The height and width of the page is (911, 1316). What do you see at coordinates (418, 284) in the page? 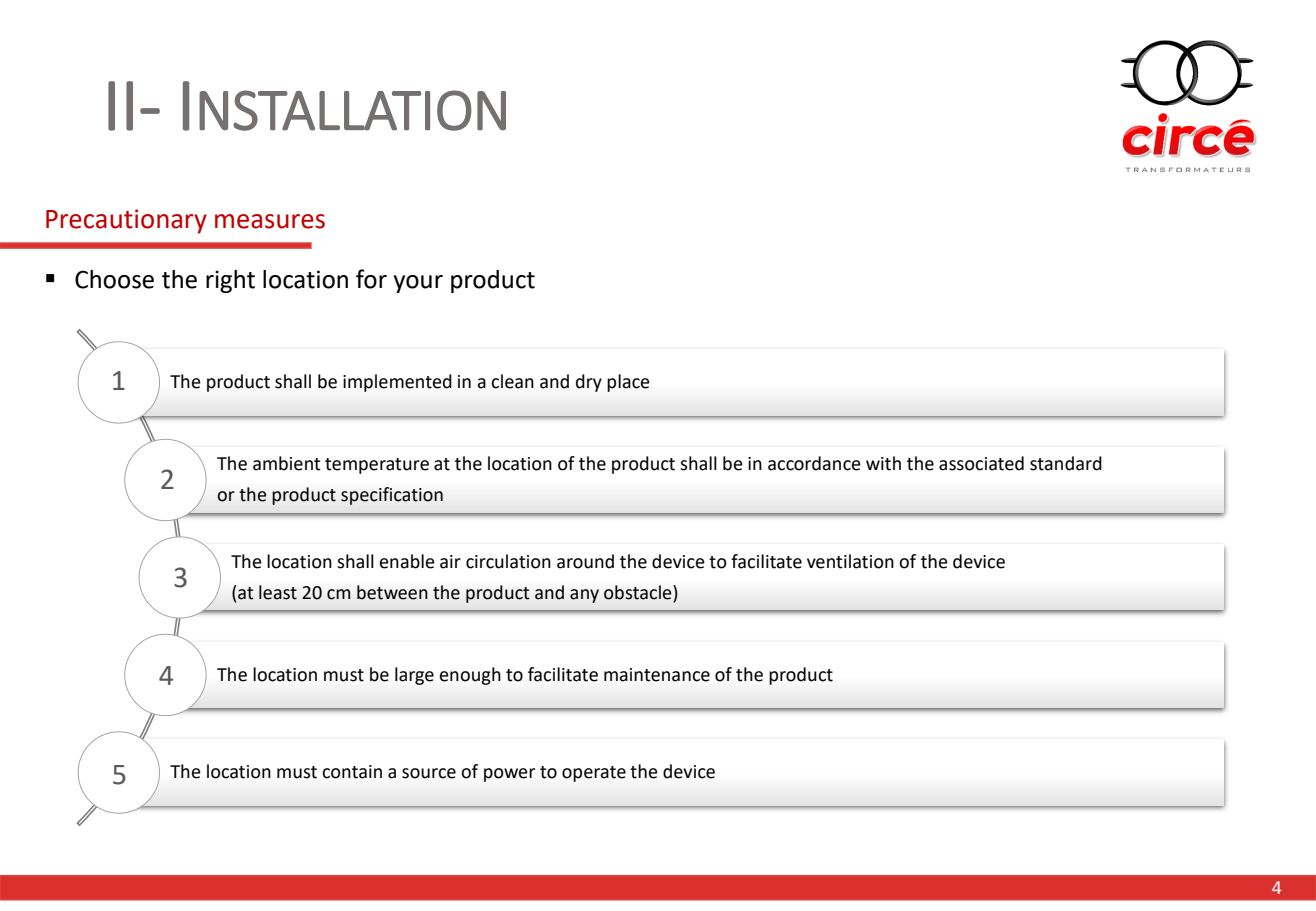
I see `your` at bounding box center [418, 284].
